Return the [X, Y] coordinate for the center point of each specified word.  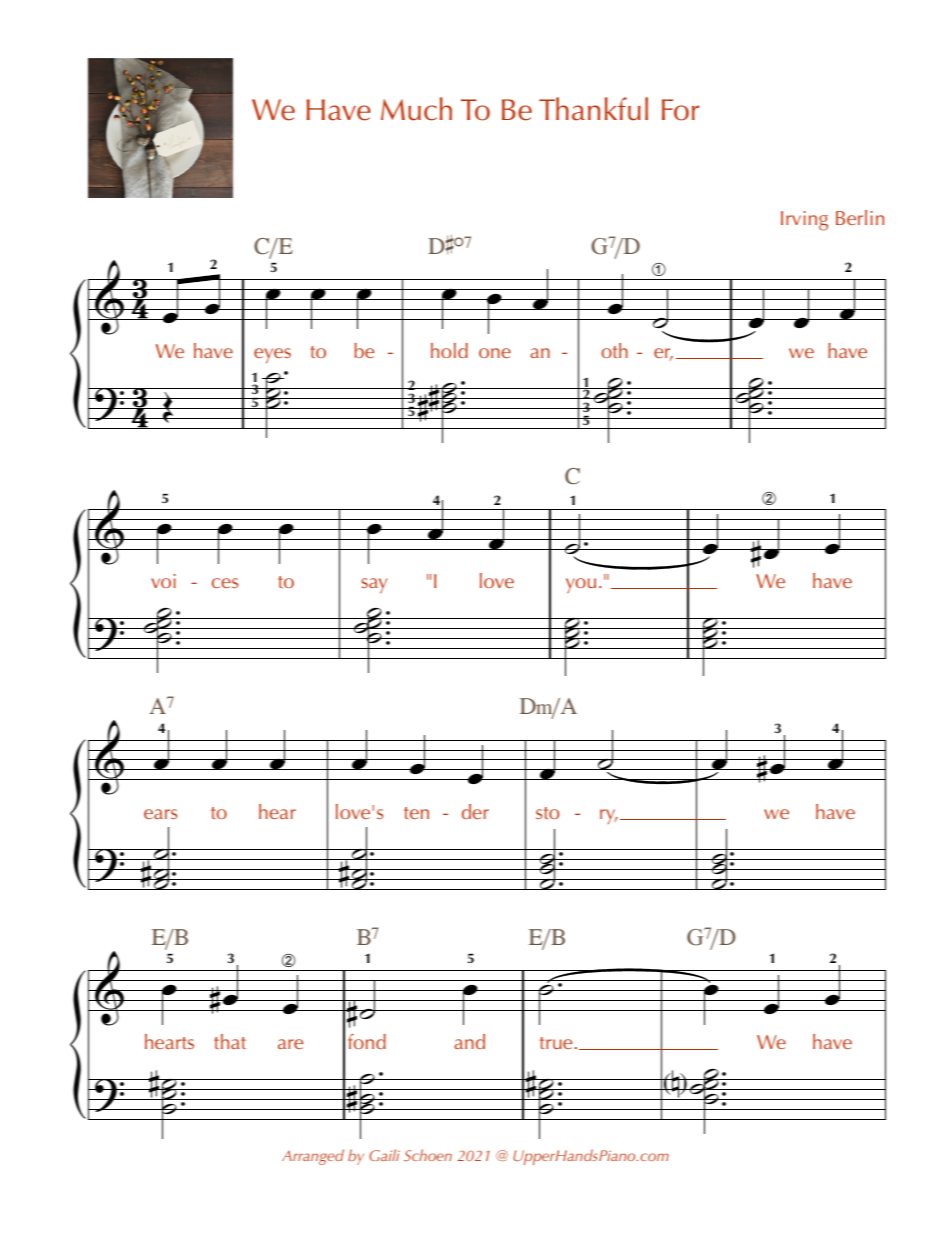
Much [416, 109]
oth [615, 350]
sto [547, 813]
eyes [272, 356]
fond [367, 1041]
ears [160, 814]
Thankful [593, 109]
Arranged [313, 1157]
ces [225, 583]
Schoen [428, 1155]
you [581, 585]
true [556, 1043]
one [495, 353]
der [475, 811]
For [680, 110]
